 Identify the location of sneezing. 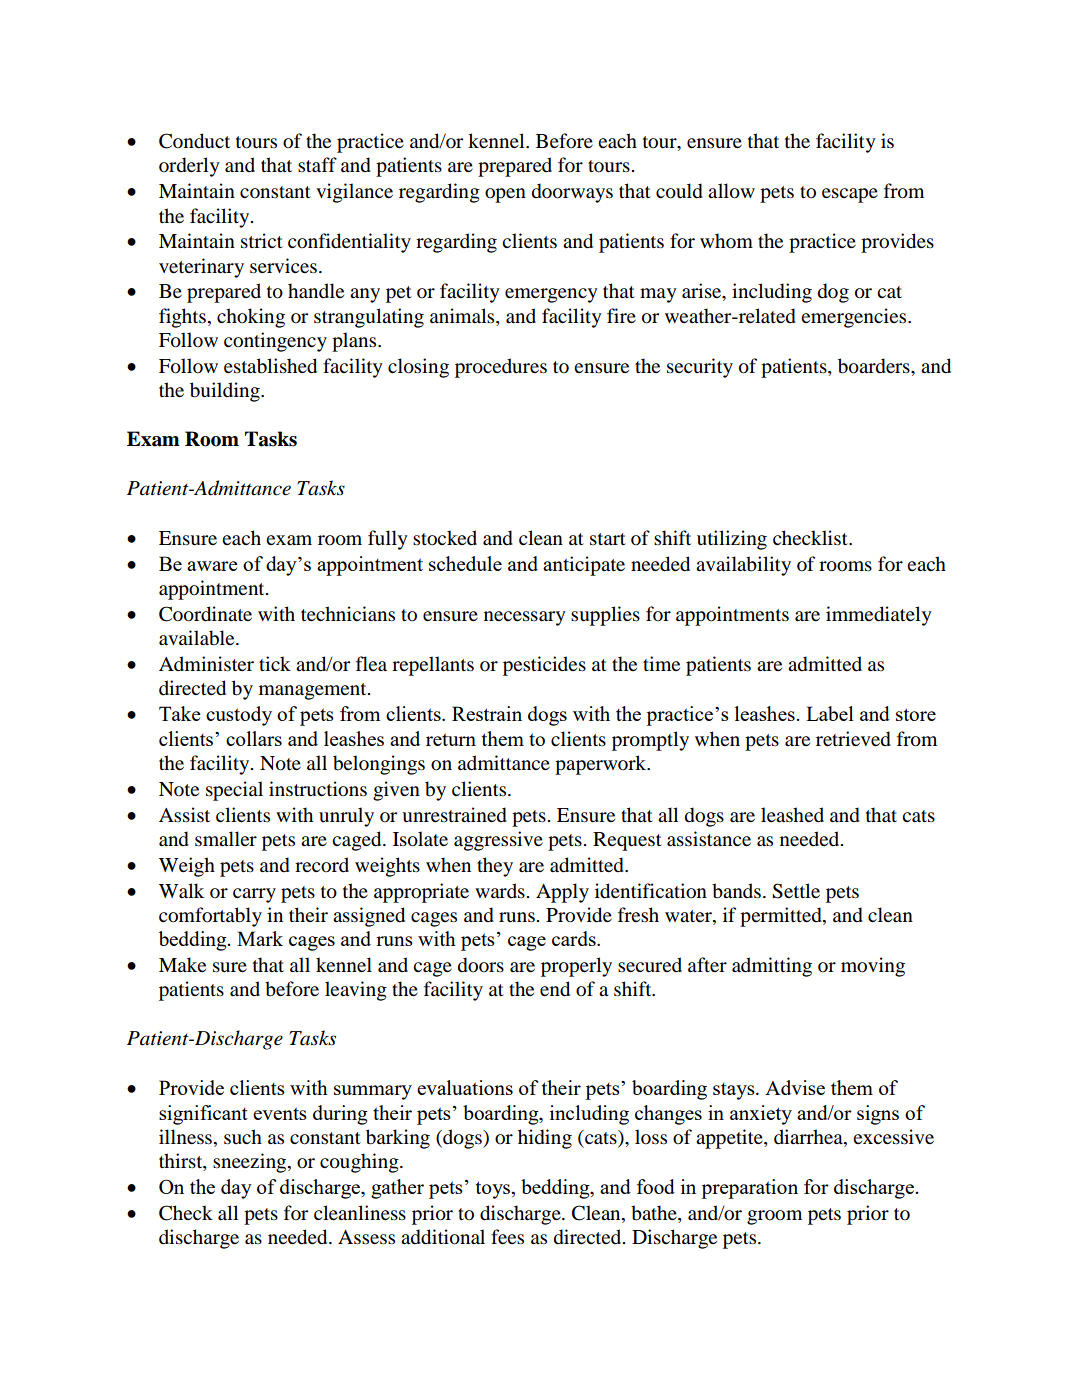
(251, 1163).
